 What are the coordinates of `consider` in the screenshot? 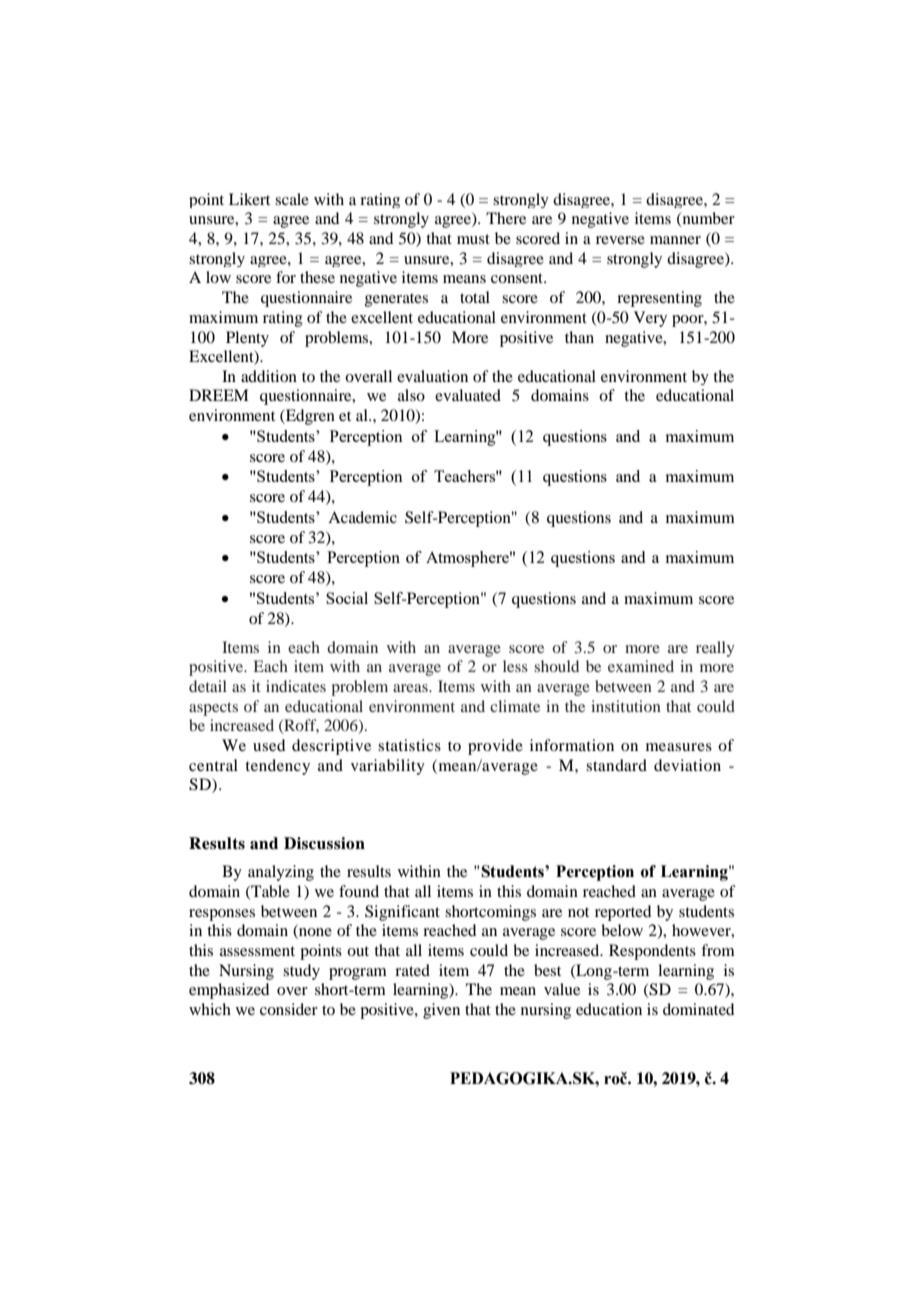 It's located at (289, 1009).
